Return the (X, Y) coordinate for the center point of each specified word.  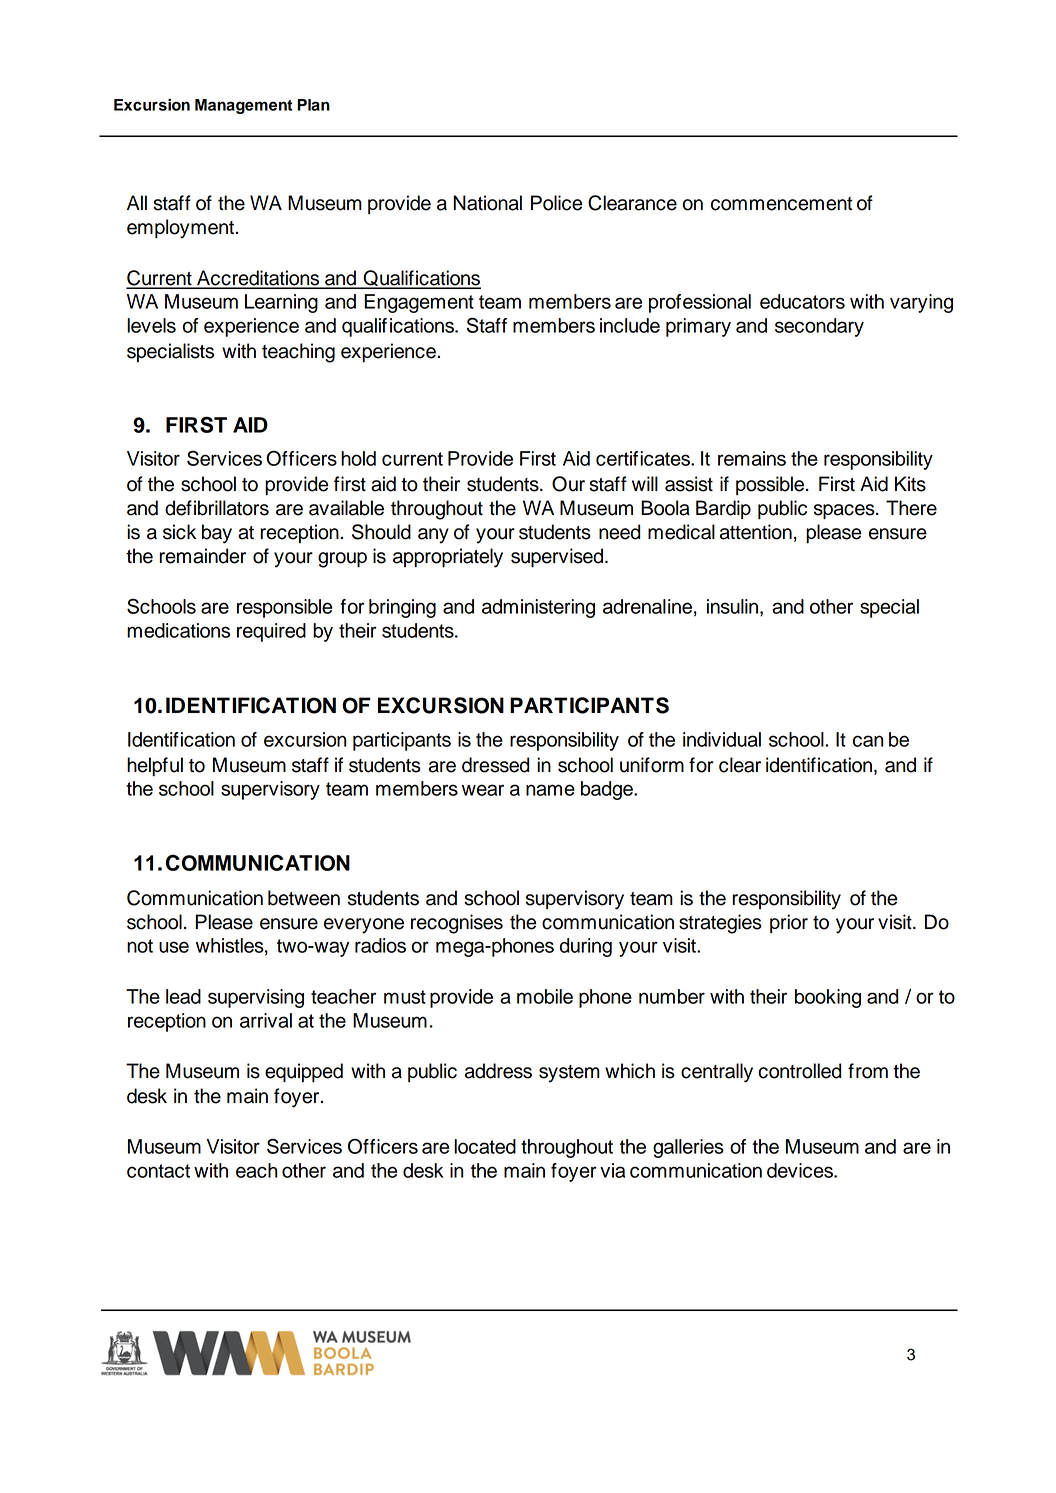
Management (244, 106)
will (645, 483)
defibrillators (217, 508)
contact (158, 1171)
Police (556, 203)
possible (771, 485)
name (550, 790)
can (868, 741)
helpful (155, 766)
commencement (781, 204)
